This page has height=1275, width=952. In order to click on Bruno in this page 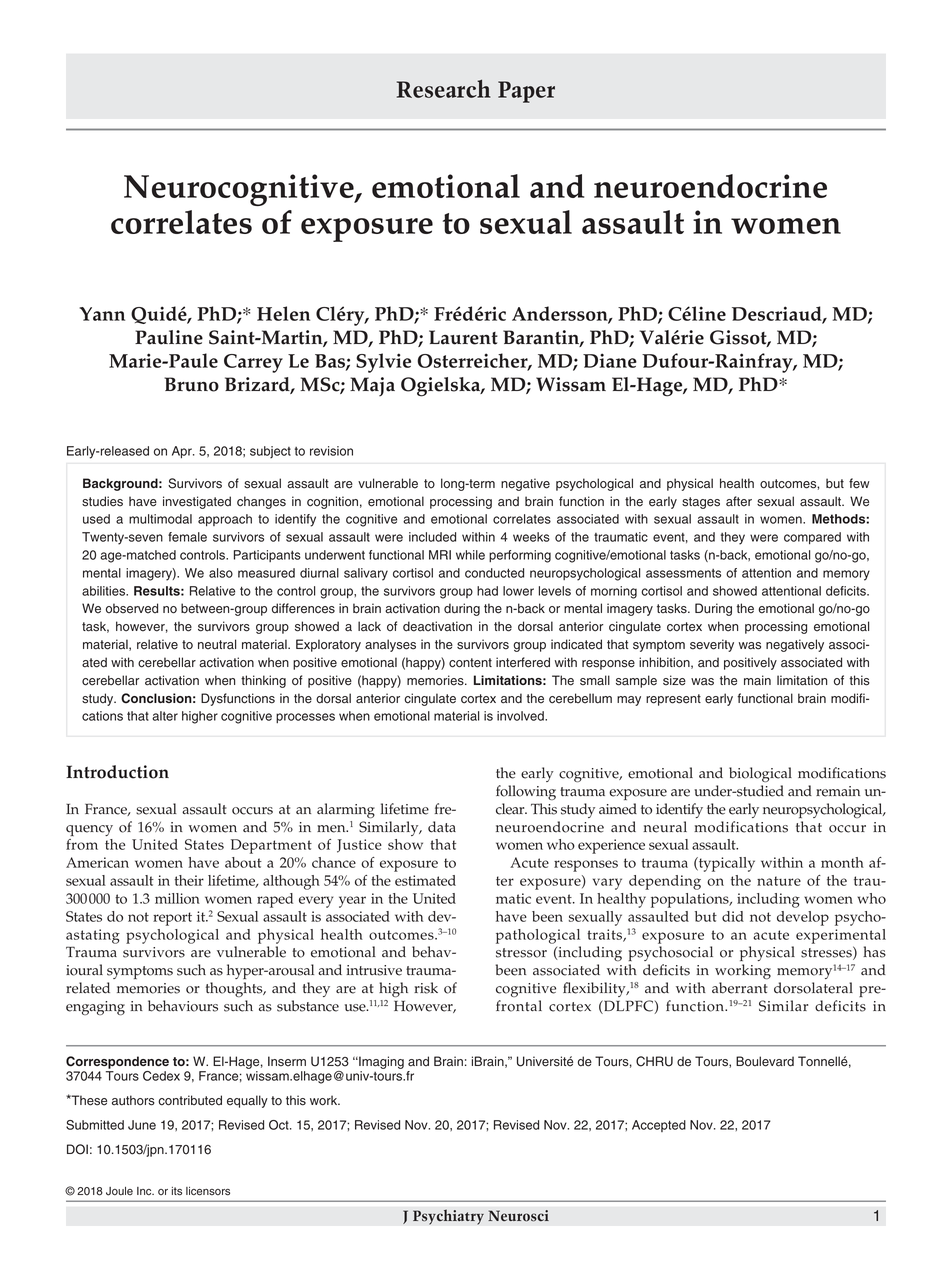, I will do `click(191, 384)`.
